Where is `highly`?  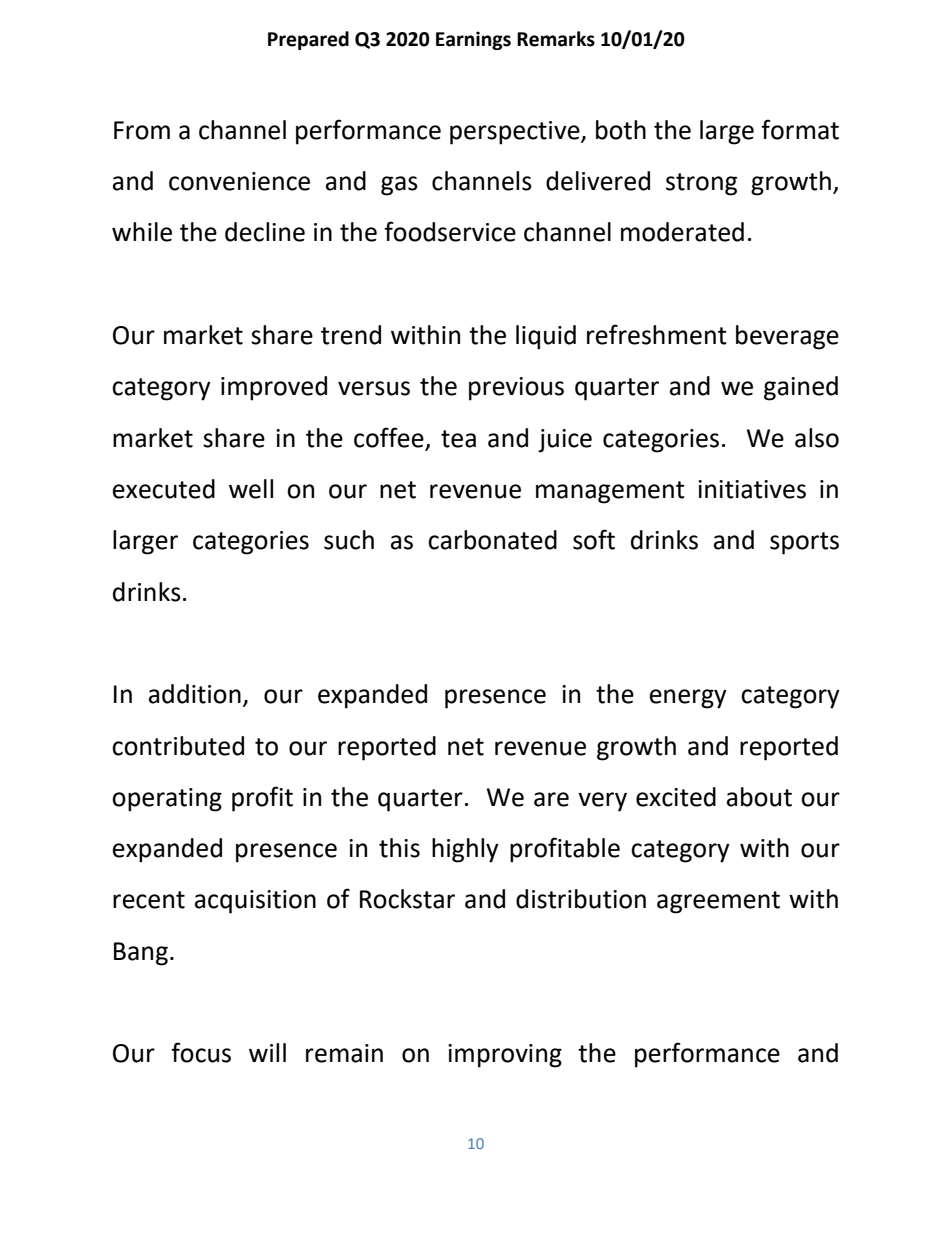 highly is located at coordinates (465, 850).
